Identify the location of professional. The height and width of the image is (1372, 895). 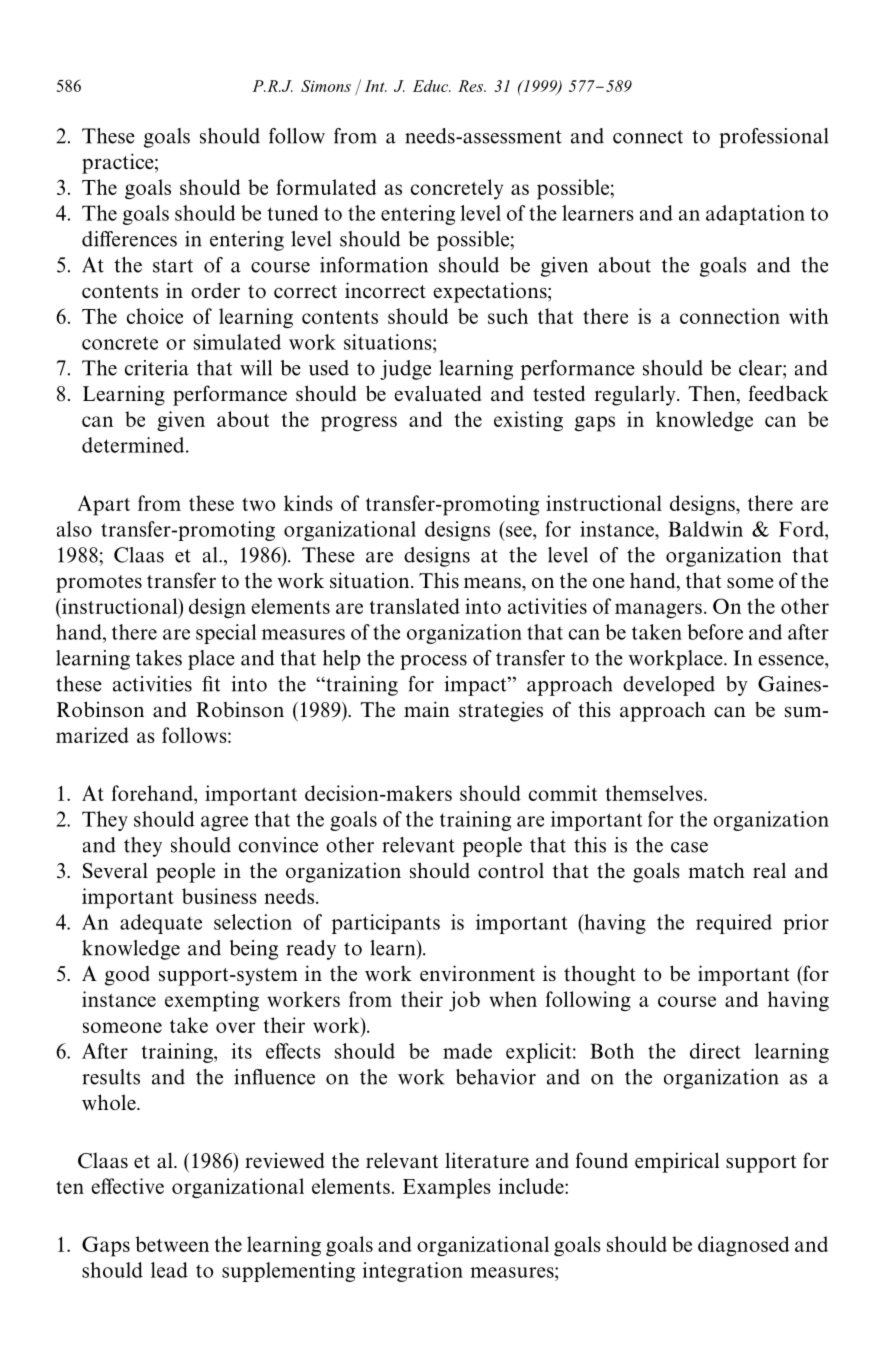
(773, 138).
